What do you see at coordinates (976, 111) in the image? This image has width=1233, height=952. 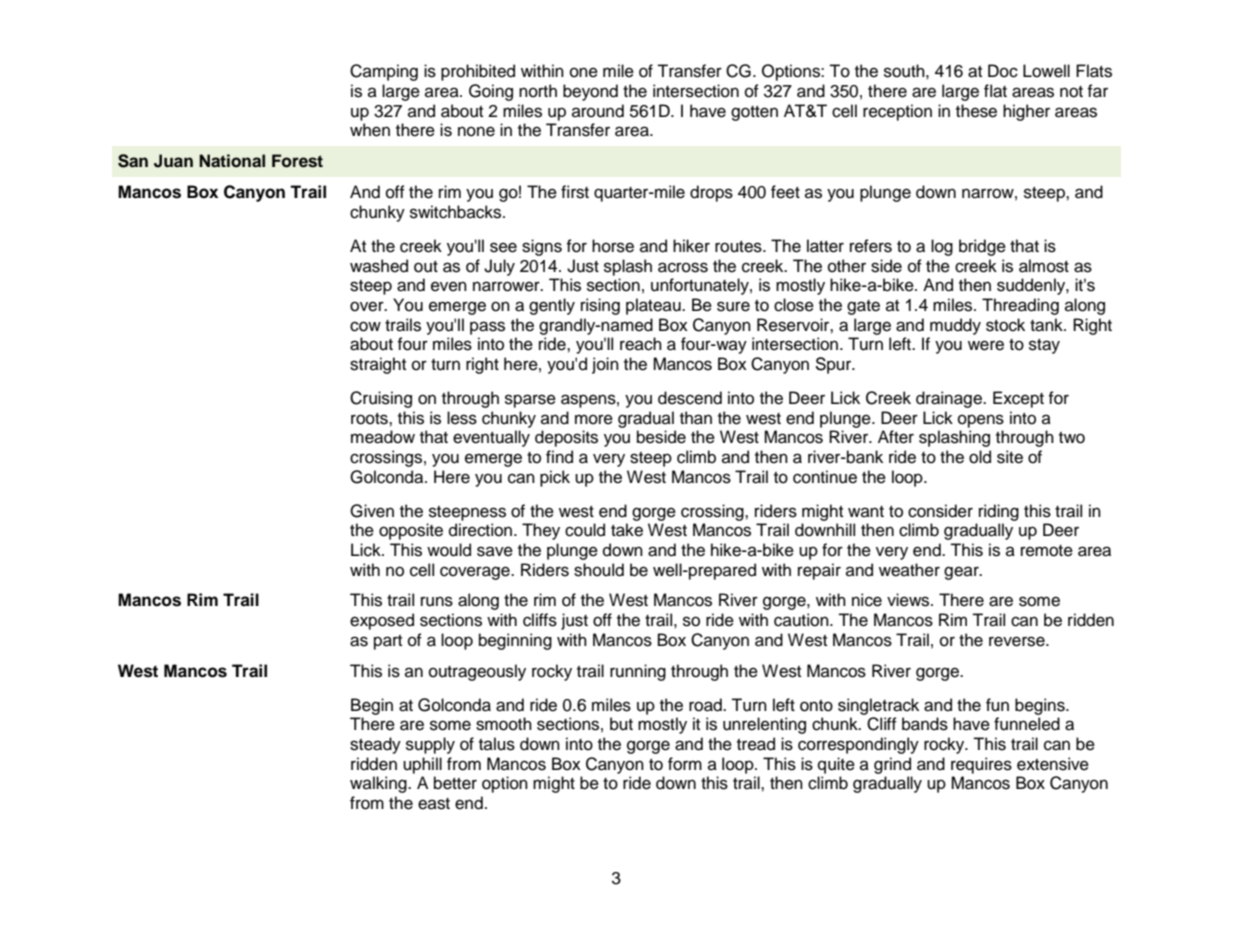 I see `these` at bounding box center [976, 111].
